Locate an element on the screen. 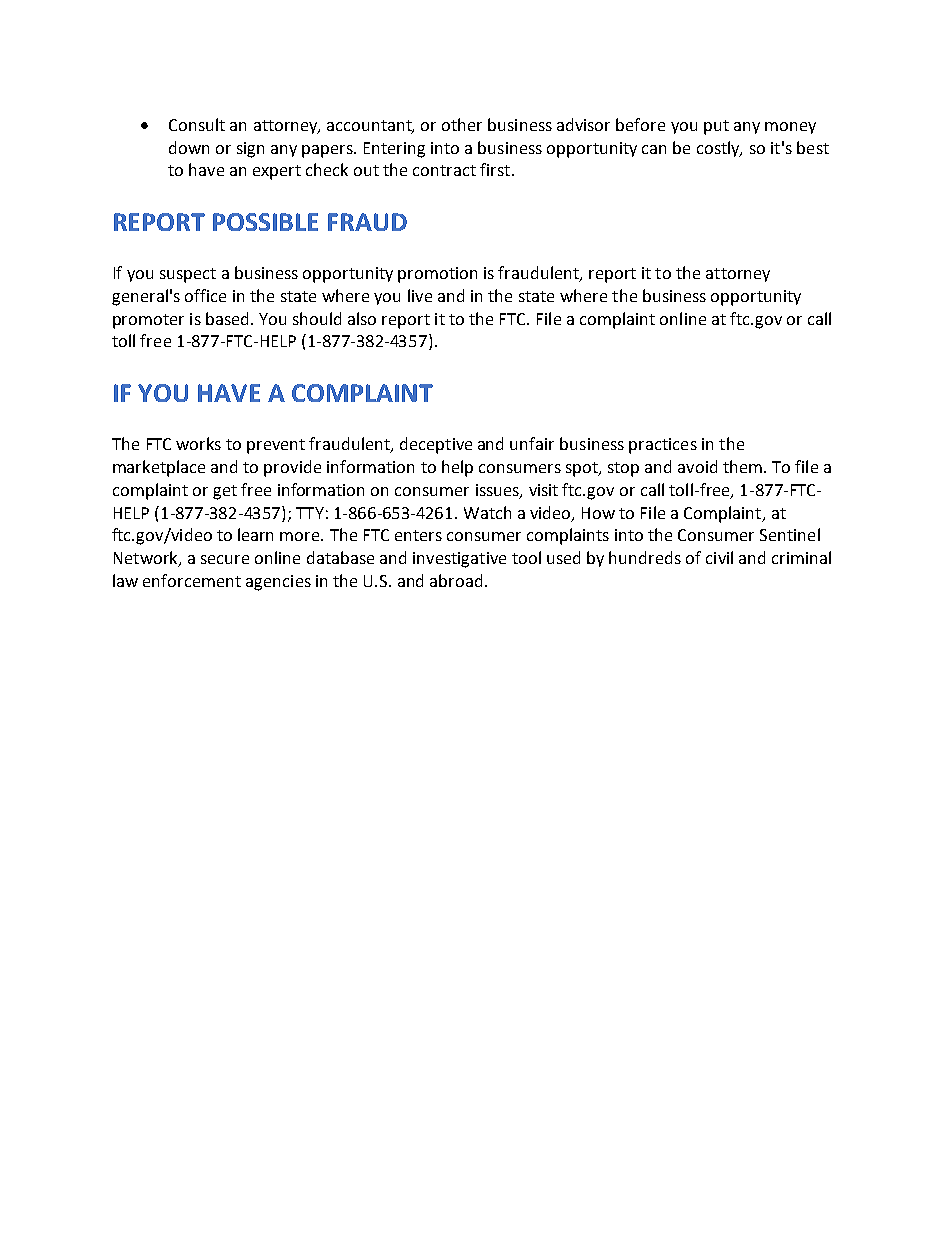  also is located at coordinates (362, 318).
